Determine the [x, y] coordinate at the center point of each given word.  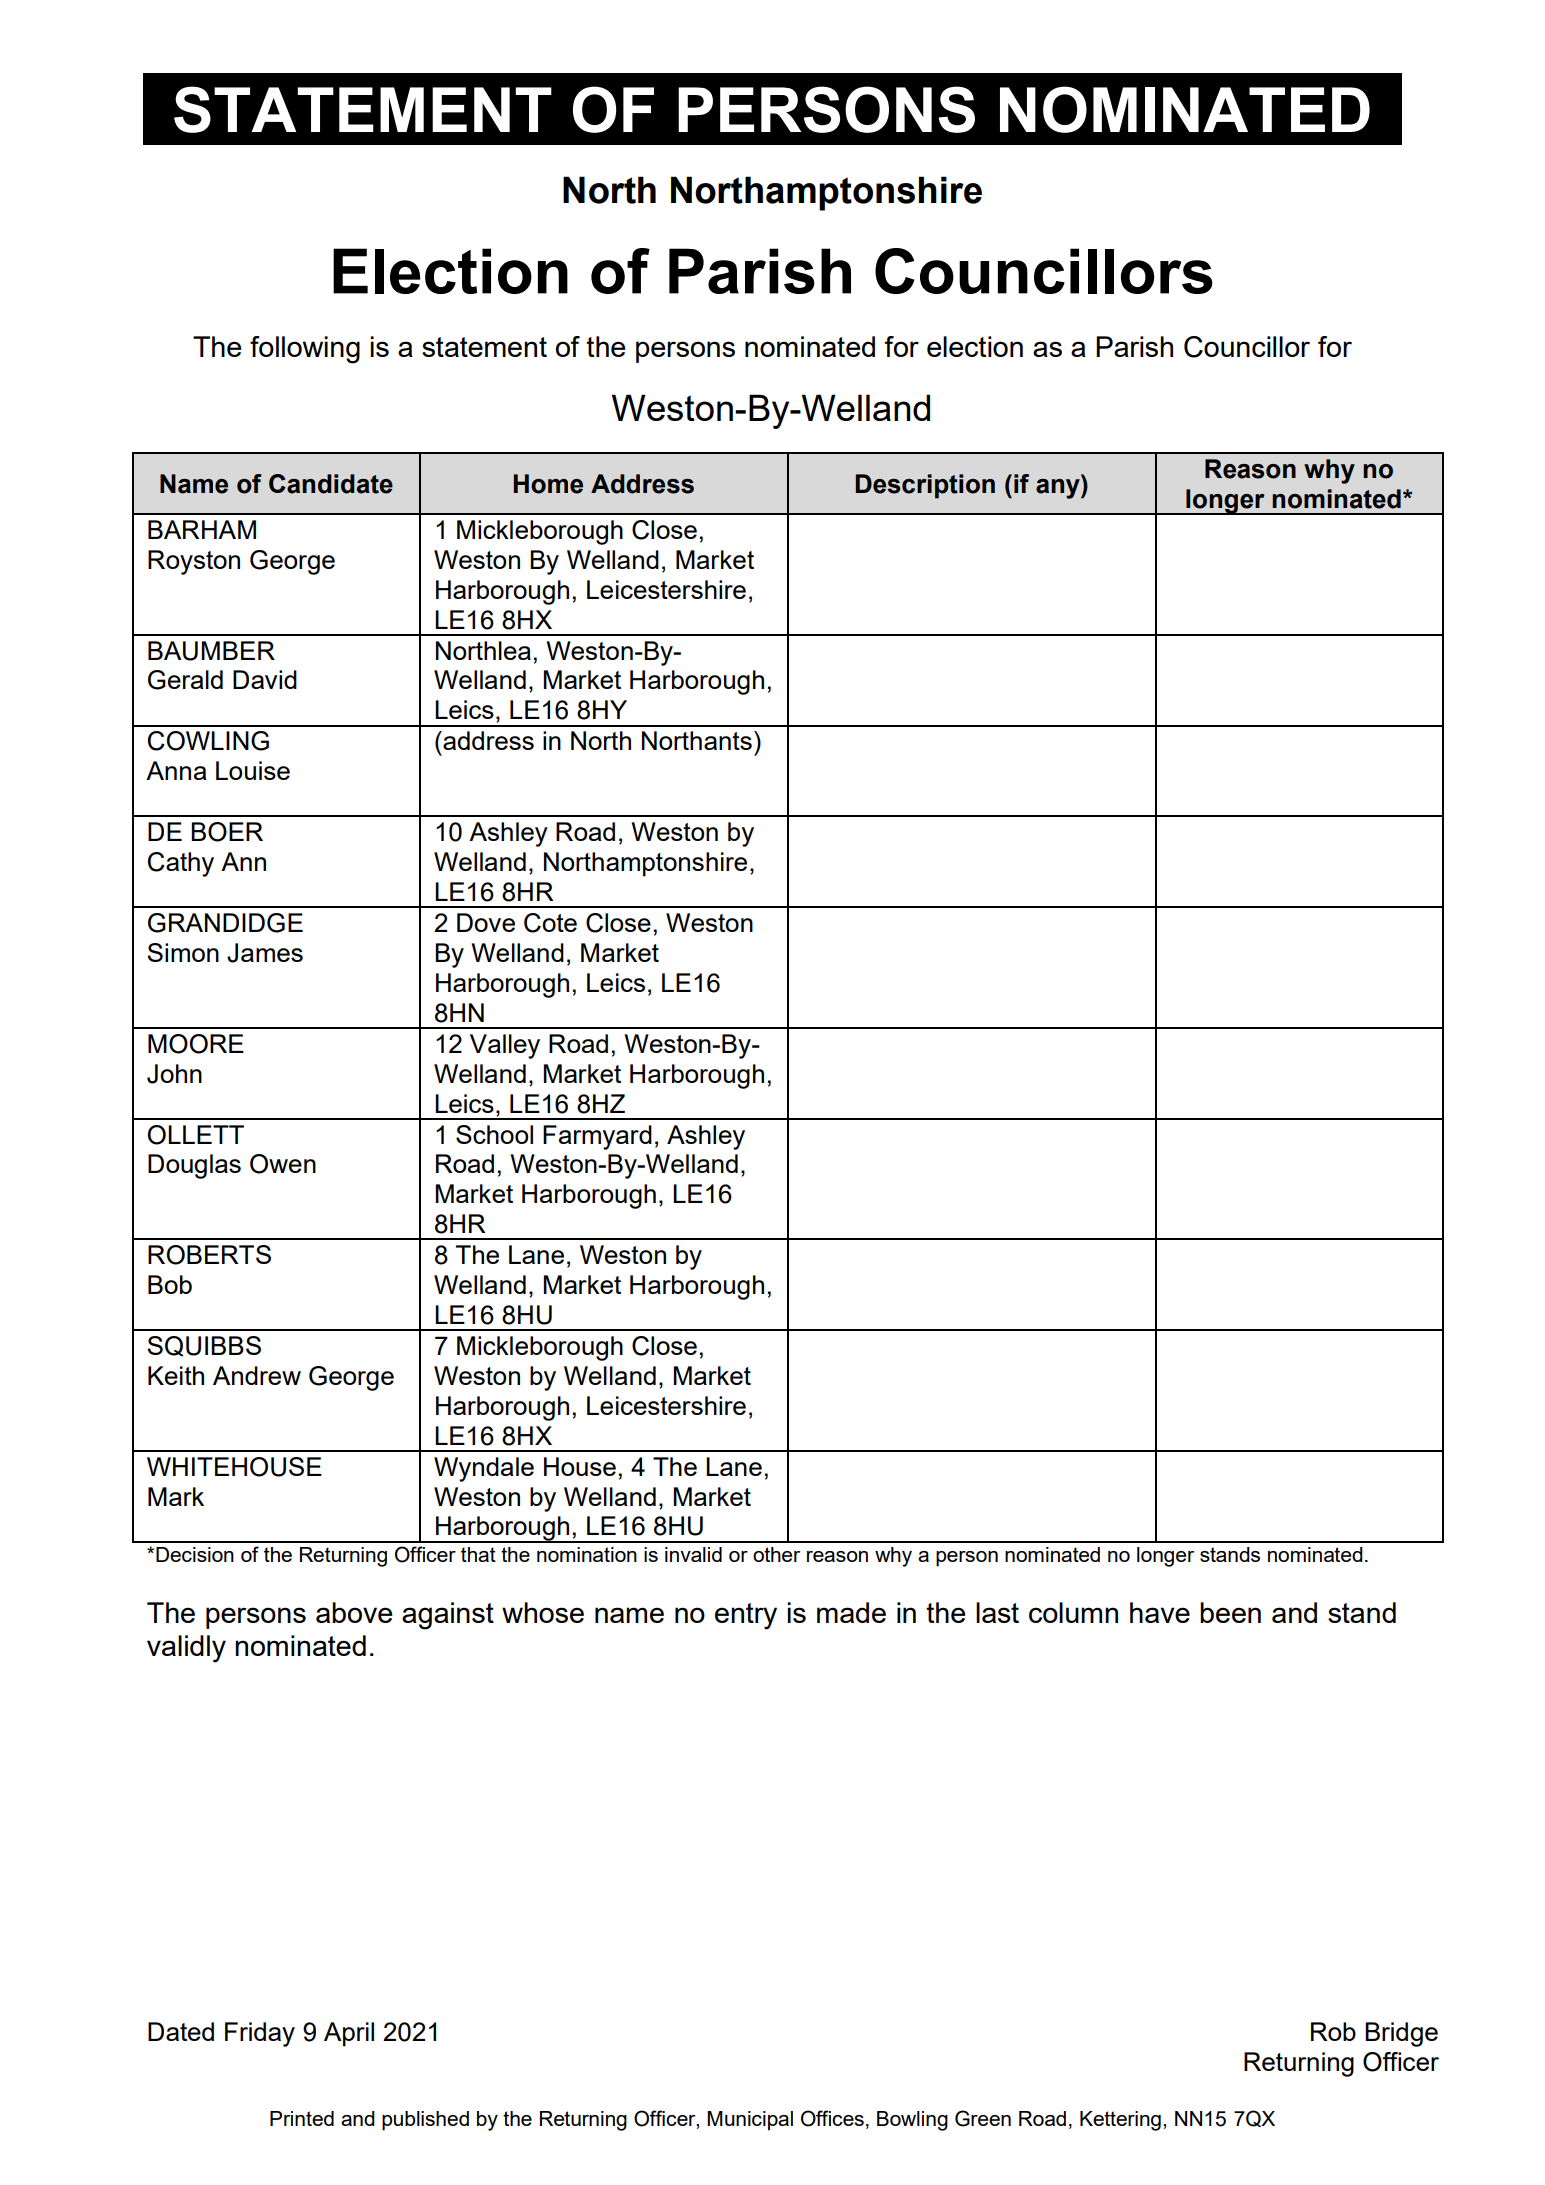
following [305, 350]
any [1059, 489]
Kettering [1120, 2121]
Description [925, 486]
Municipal [750, 2121]
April [349, 2034]
